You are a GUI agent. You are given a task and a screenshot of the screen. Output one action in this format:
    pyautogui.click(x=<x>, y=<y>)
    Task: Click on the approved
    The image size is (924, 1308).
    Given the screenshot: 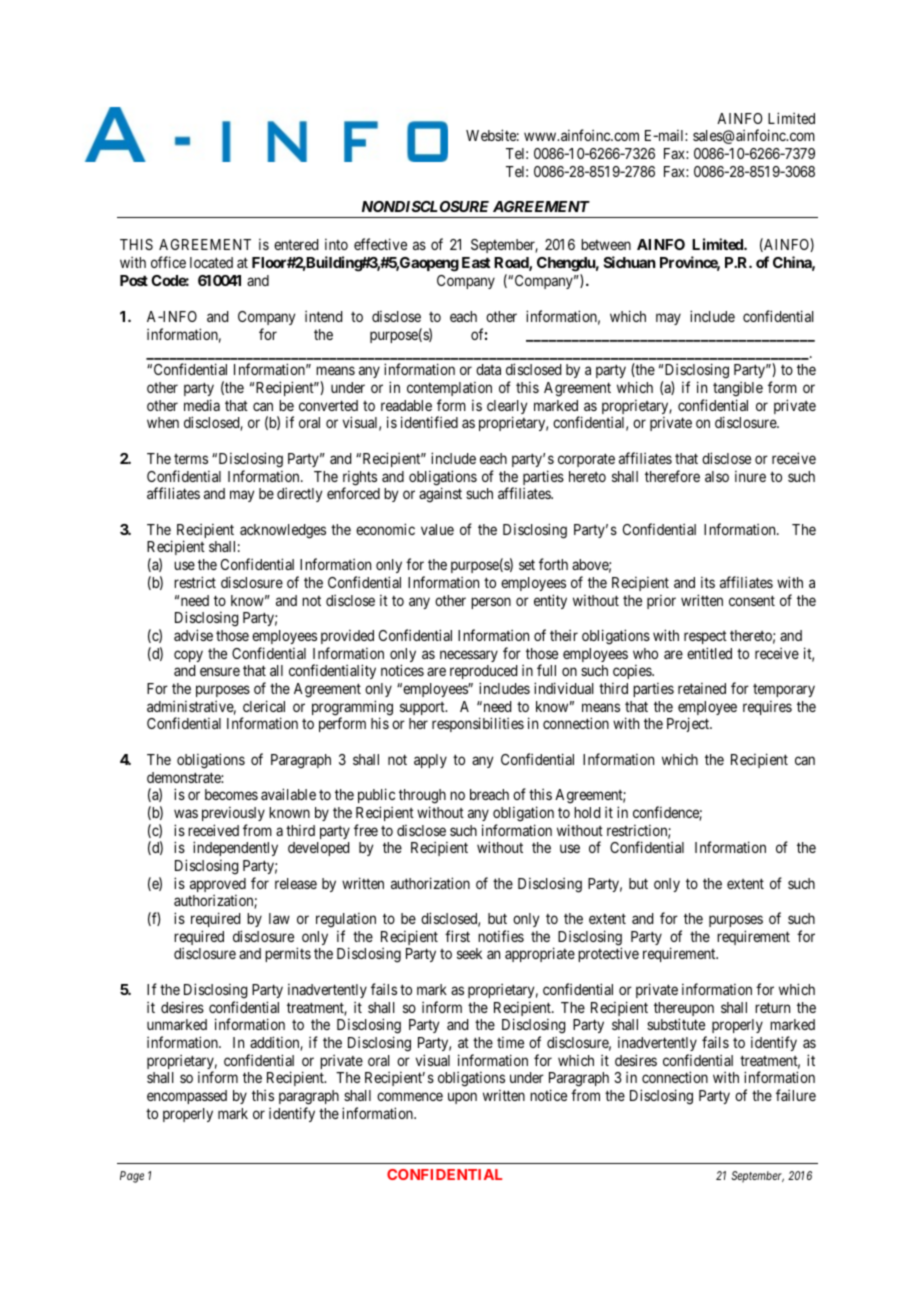 What is the action you would take?
    pyautogui.click(x=218, y=886)
